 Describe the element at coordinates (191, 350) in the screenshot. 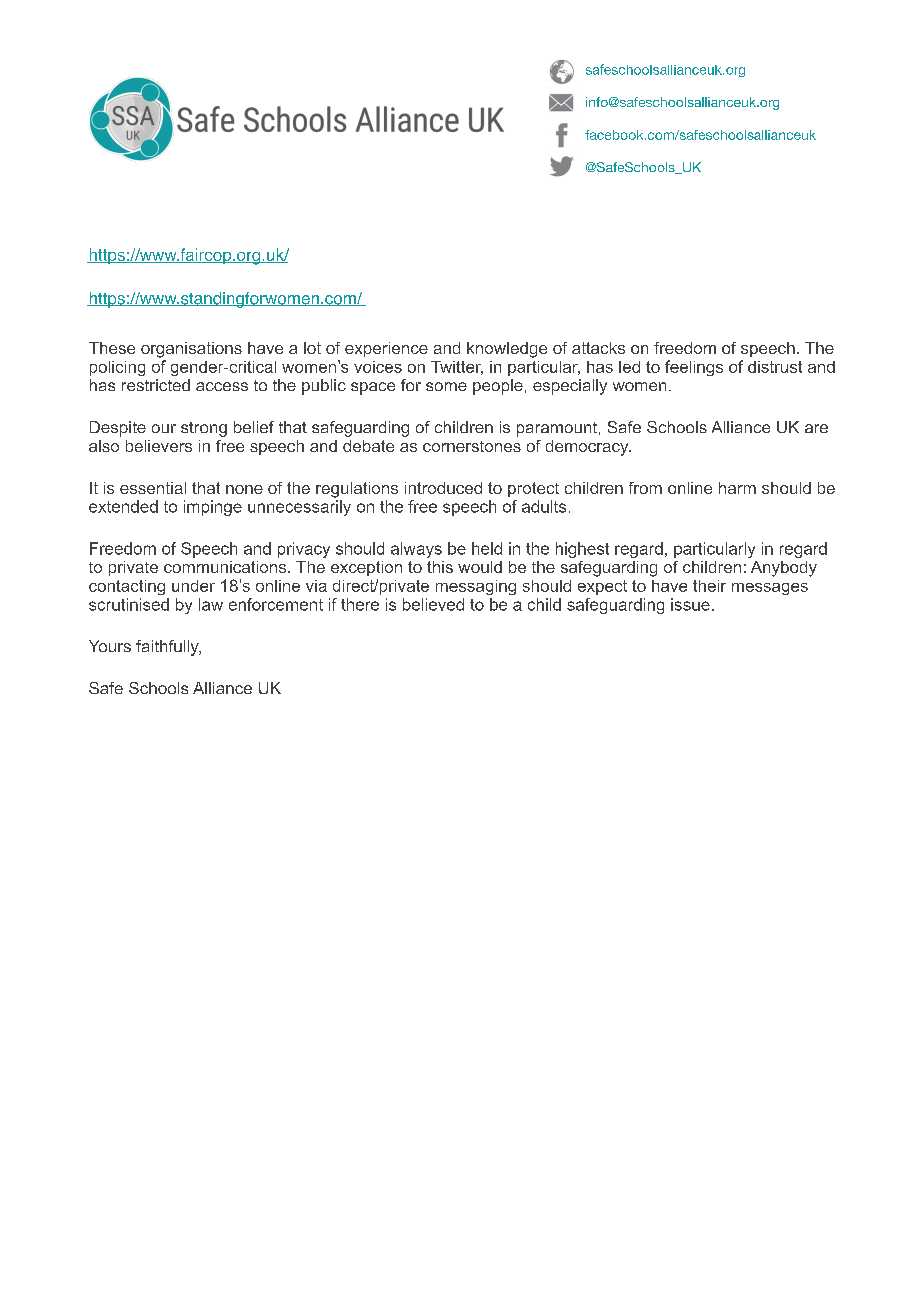

I see `organisations` at that location.
